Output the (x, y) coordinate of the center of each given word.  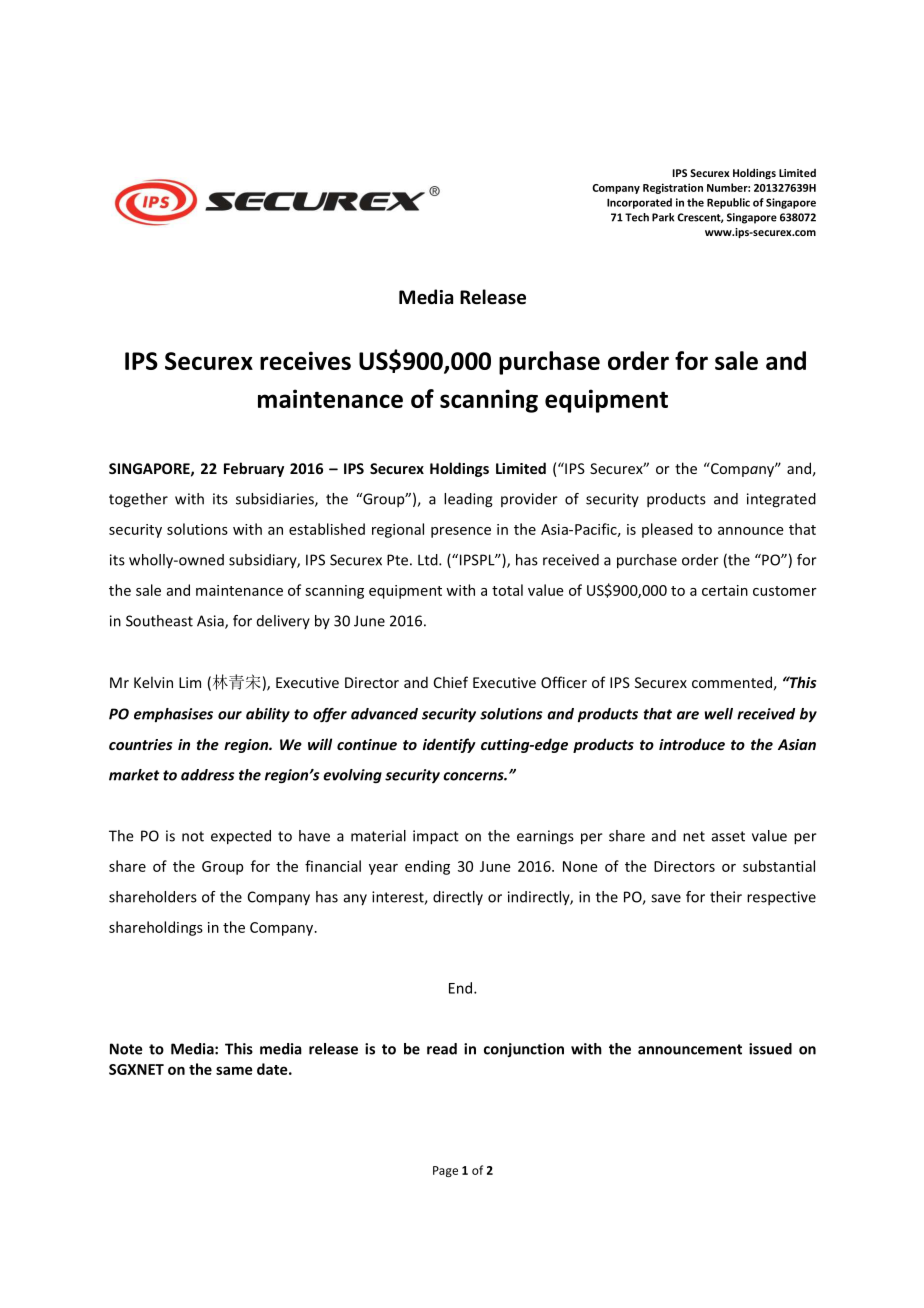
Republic (728, 203)
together (138, 500)
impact (436, 837)
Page (445, 1171)
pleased (667, 530)
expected (241, 837)
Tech (637, 217)
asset (728, 836)
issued (770, 1049)
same (234, 1070)
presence (461, 532)
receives (305, 360)
